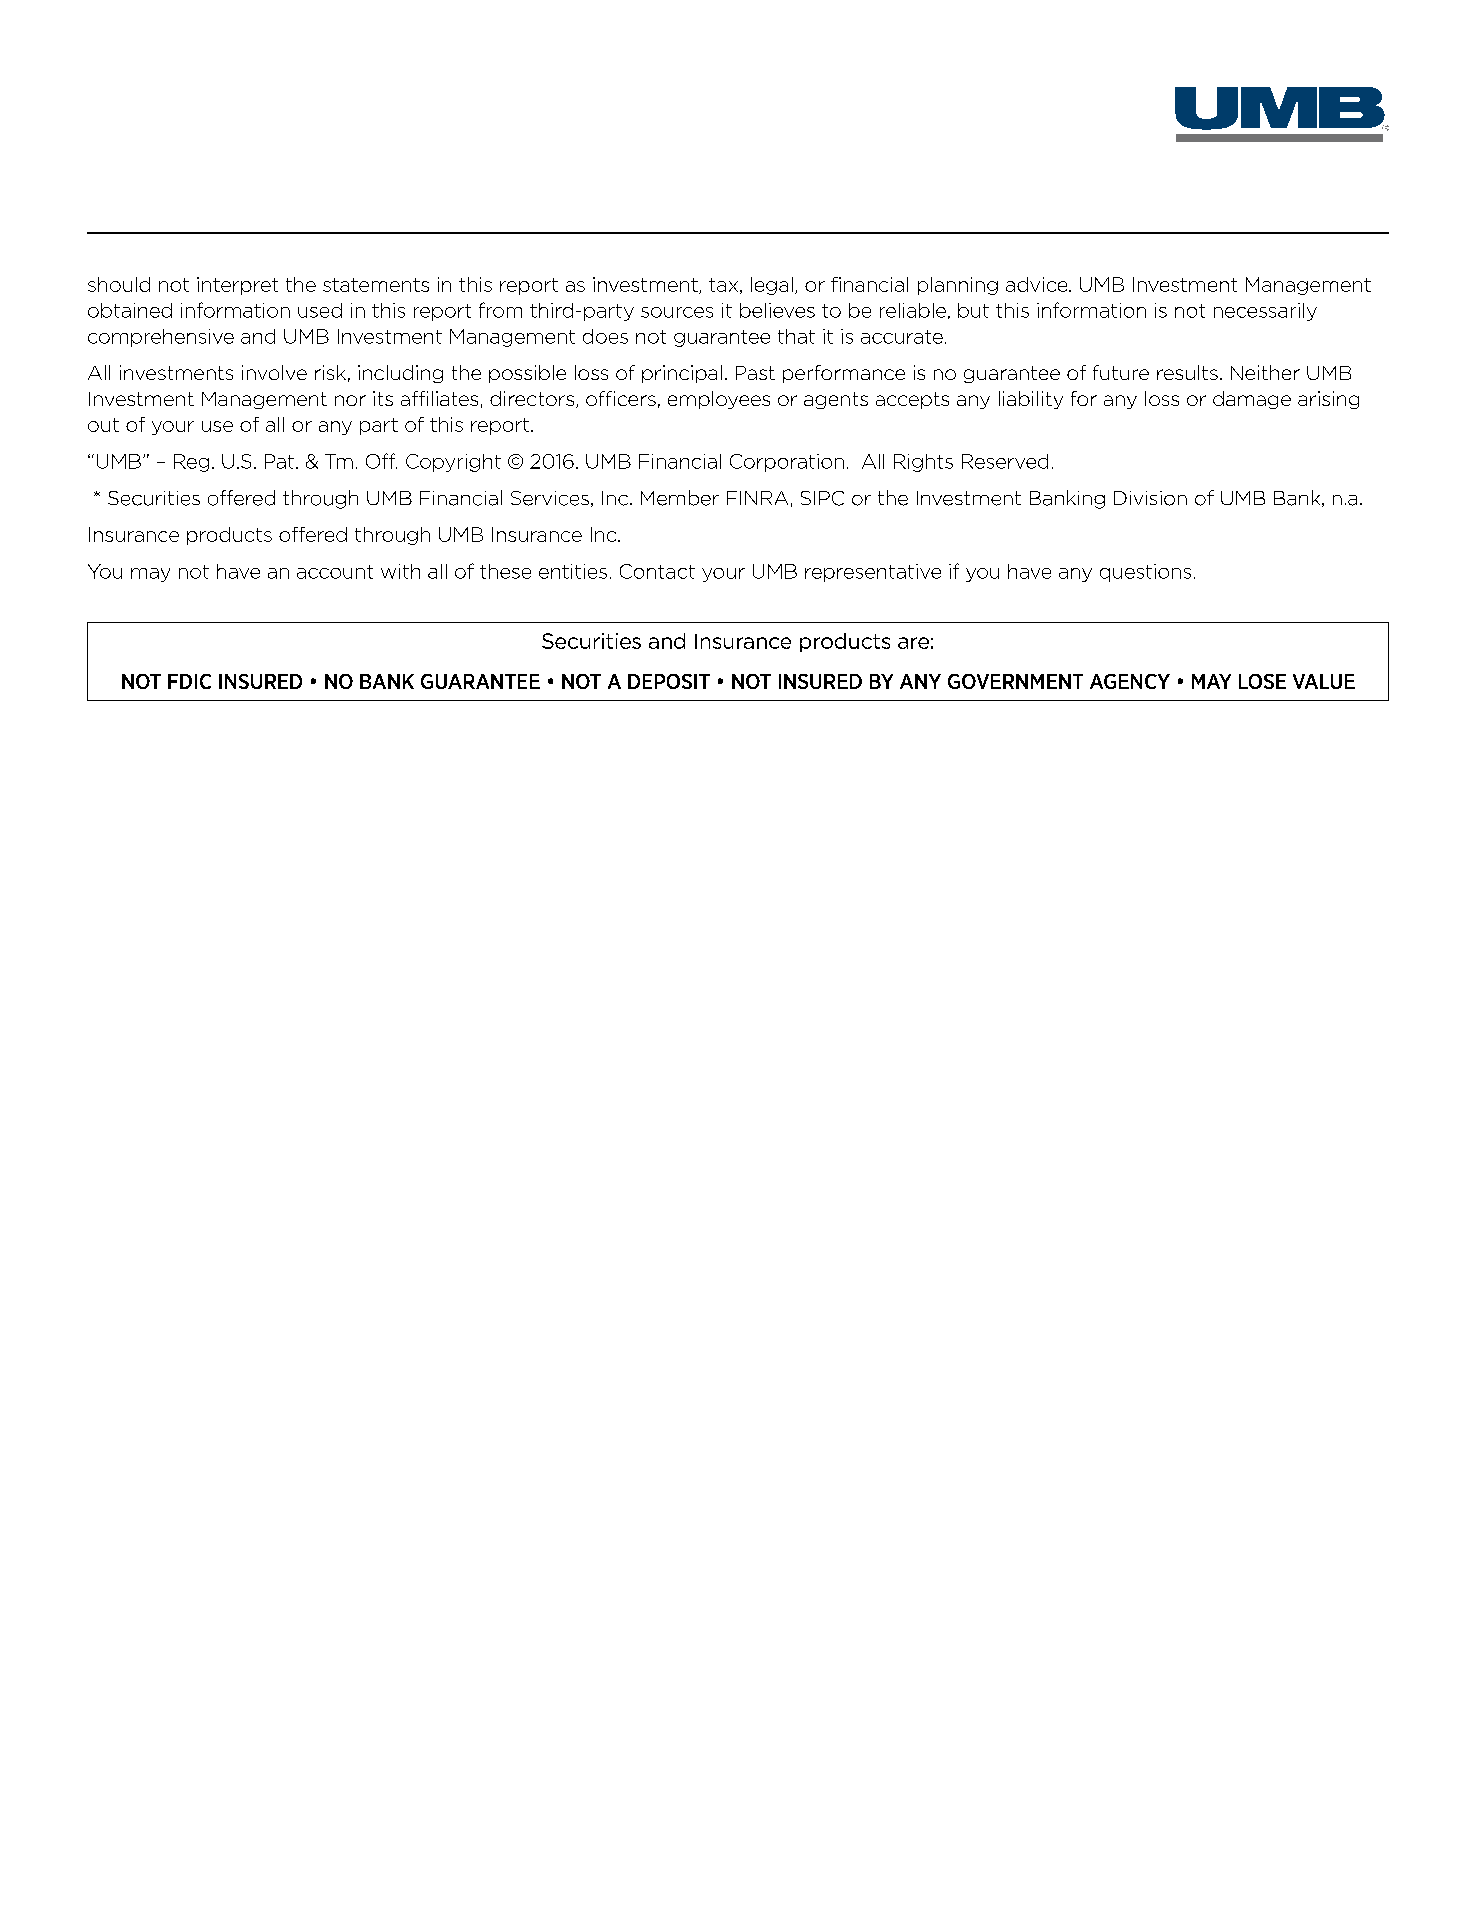  I want to click on Member, so click(680, 498).
